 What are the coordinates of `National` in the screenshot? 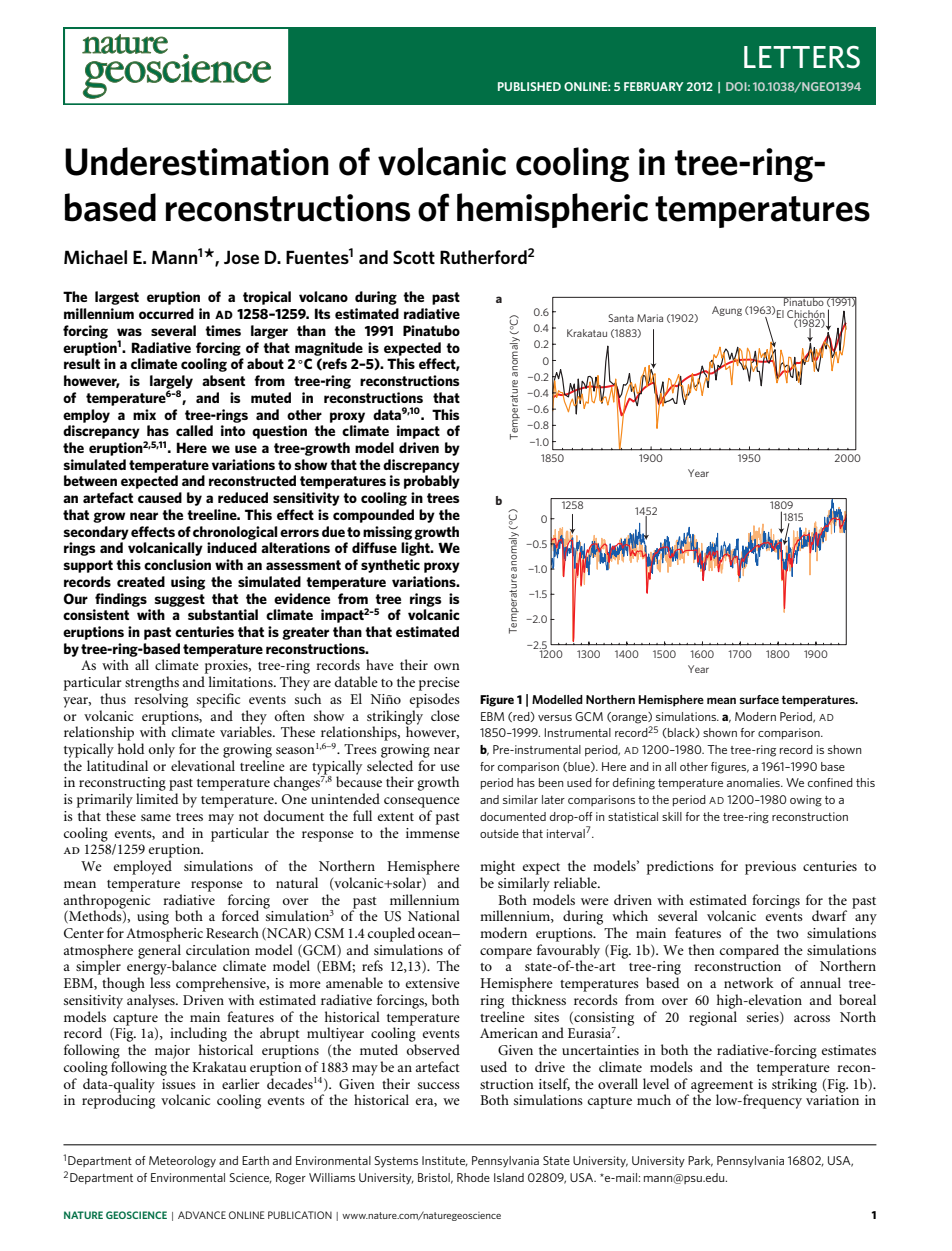 It's located at (434, 915).
